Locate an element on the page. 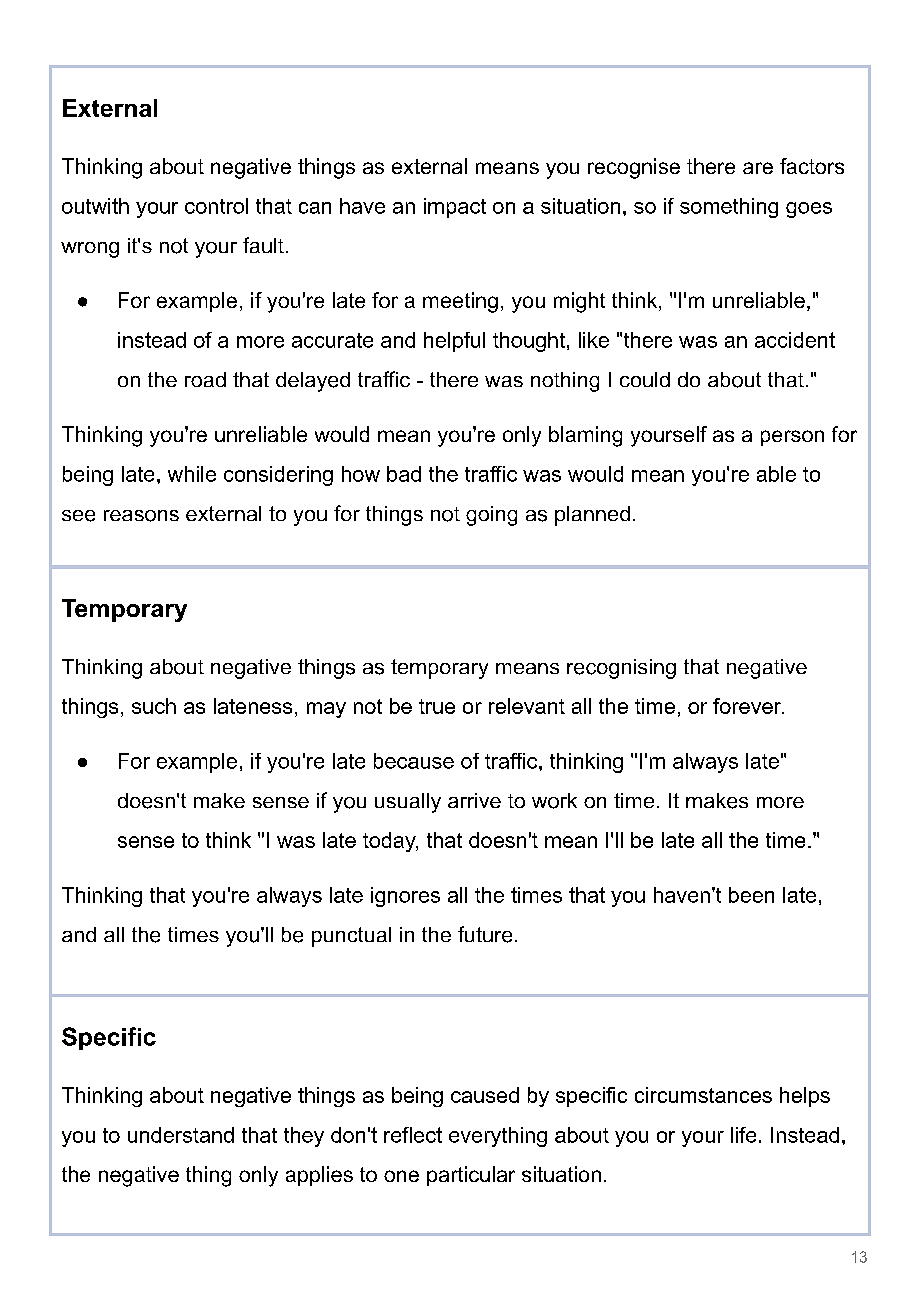  forever is located at coordinates (748, 706).
